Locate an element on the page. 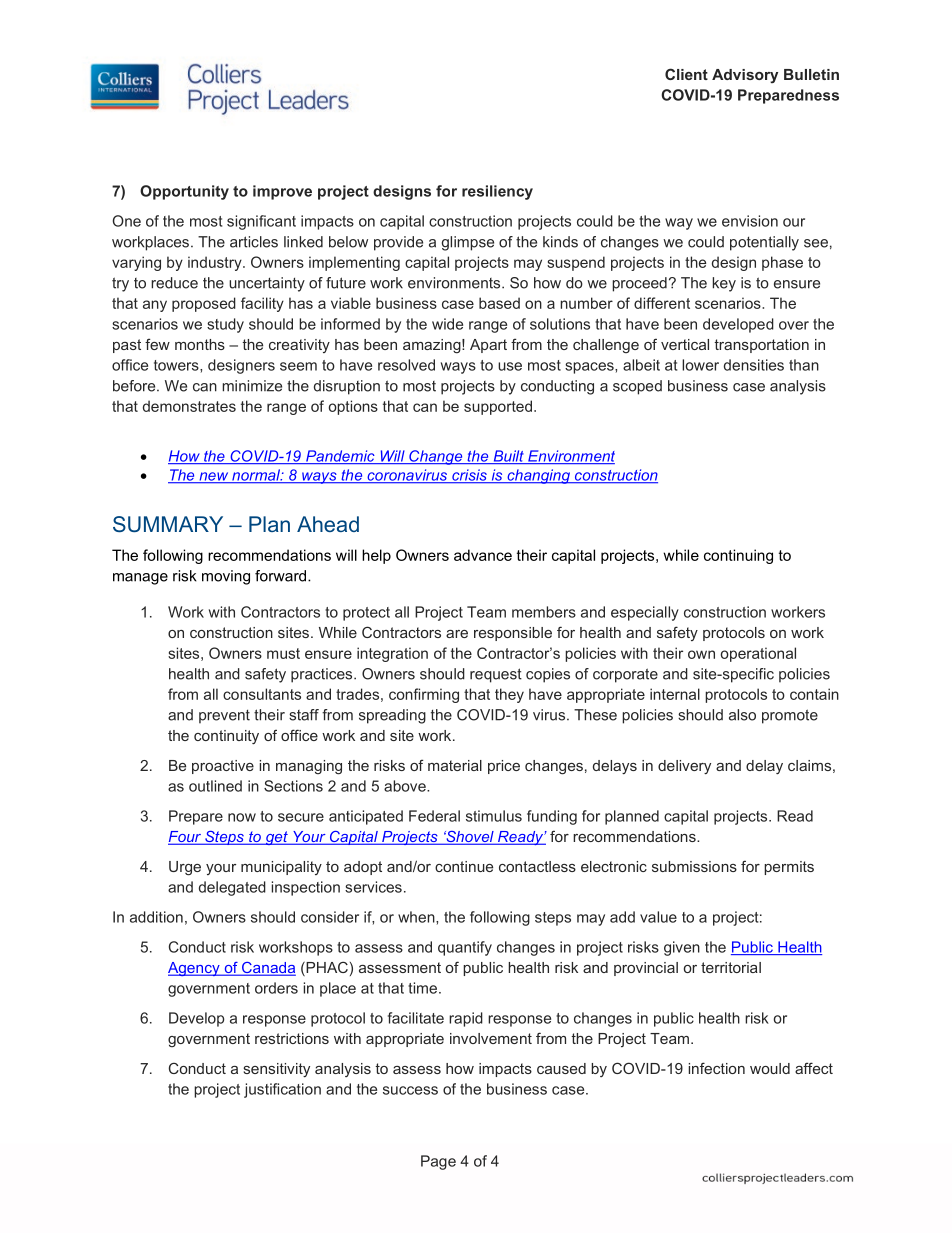  responsible is located at coordinates (513, 634).
